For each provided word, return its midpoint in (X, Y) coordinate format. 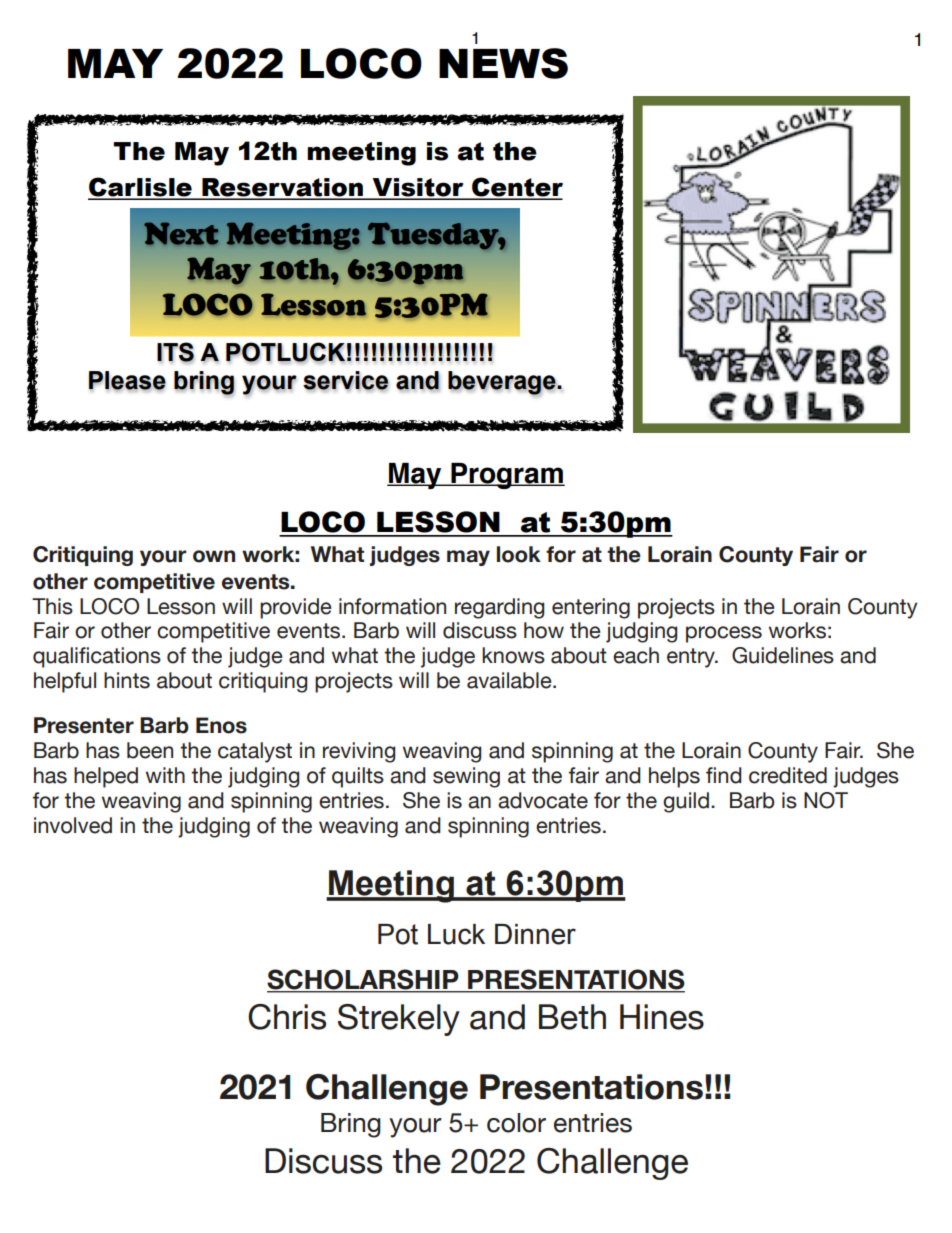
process (724, 634)
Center (516, 188)
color (516, 1123)
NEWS (503, 63)
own (214, 556)
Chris (287, 1017)
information (392, 606)
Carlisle (141, 188)
